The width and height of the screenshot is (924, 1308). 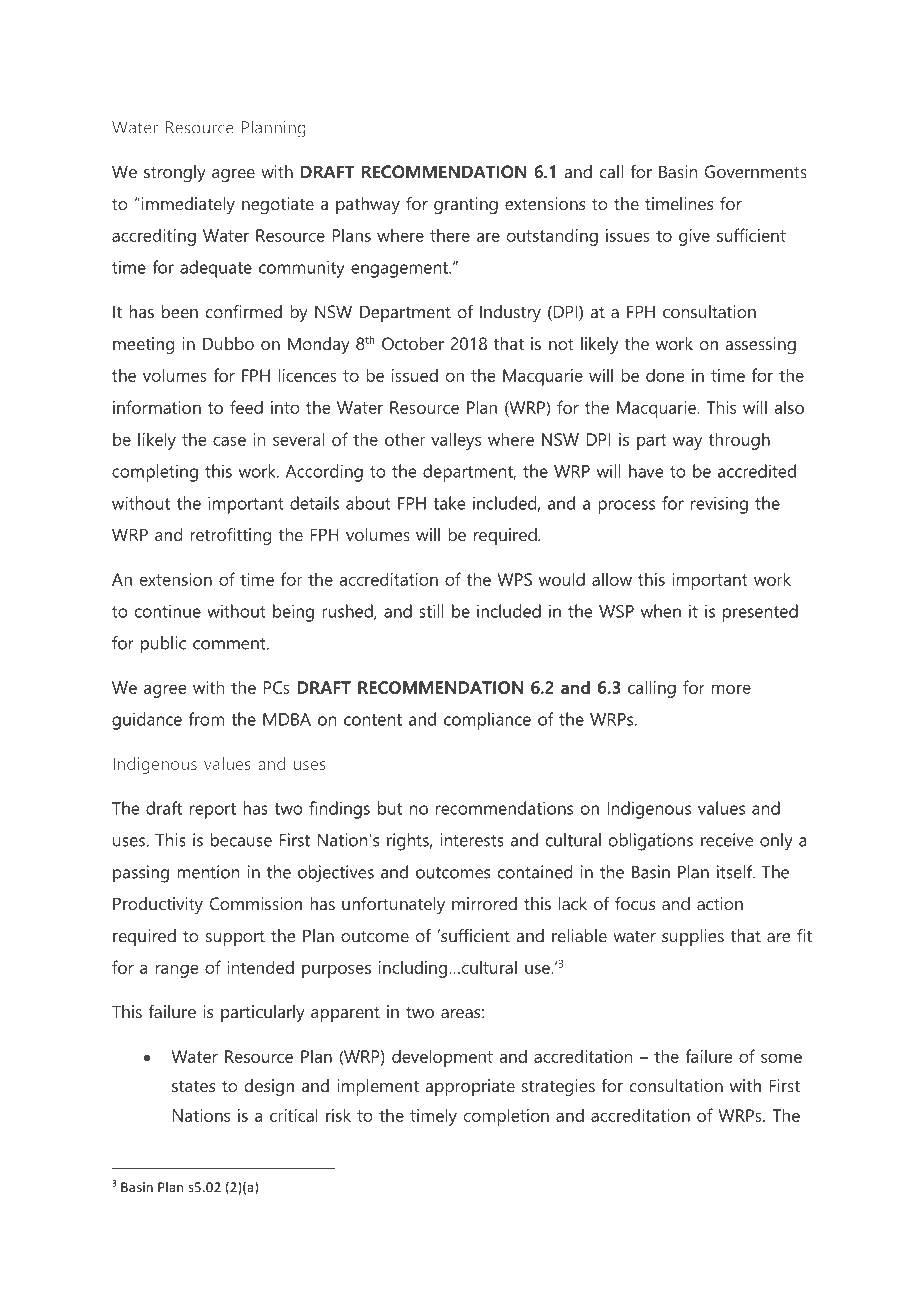 What do you see at coordinates (466, 205) in the screenshot?
I see `granting` at bounding box center [466, 205].
